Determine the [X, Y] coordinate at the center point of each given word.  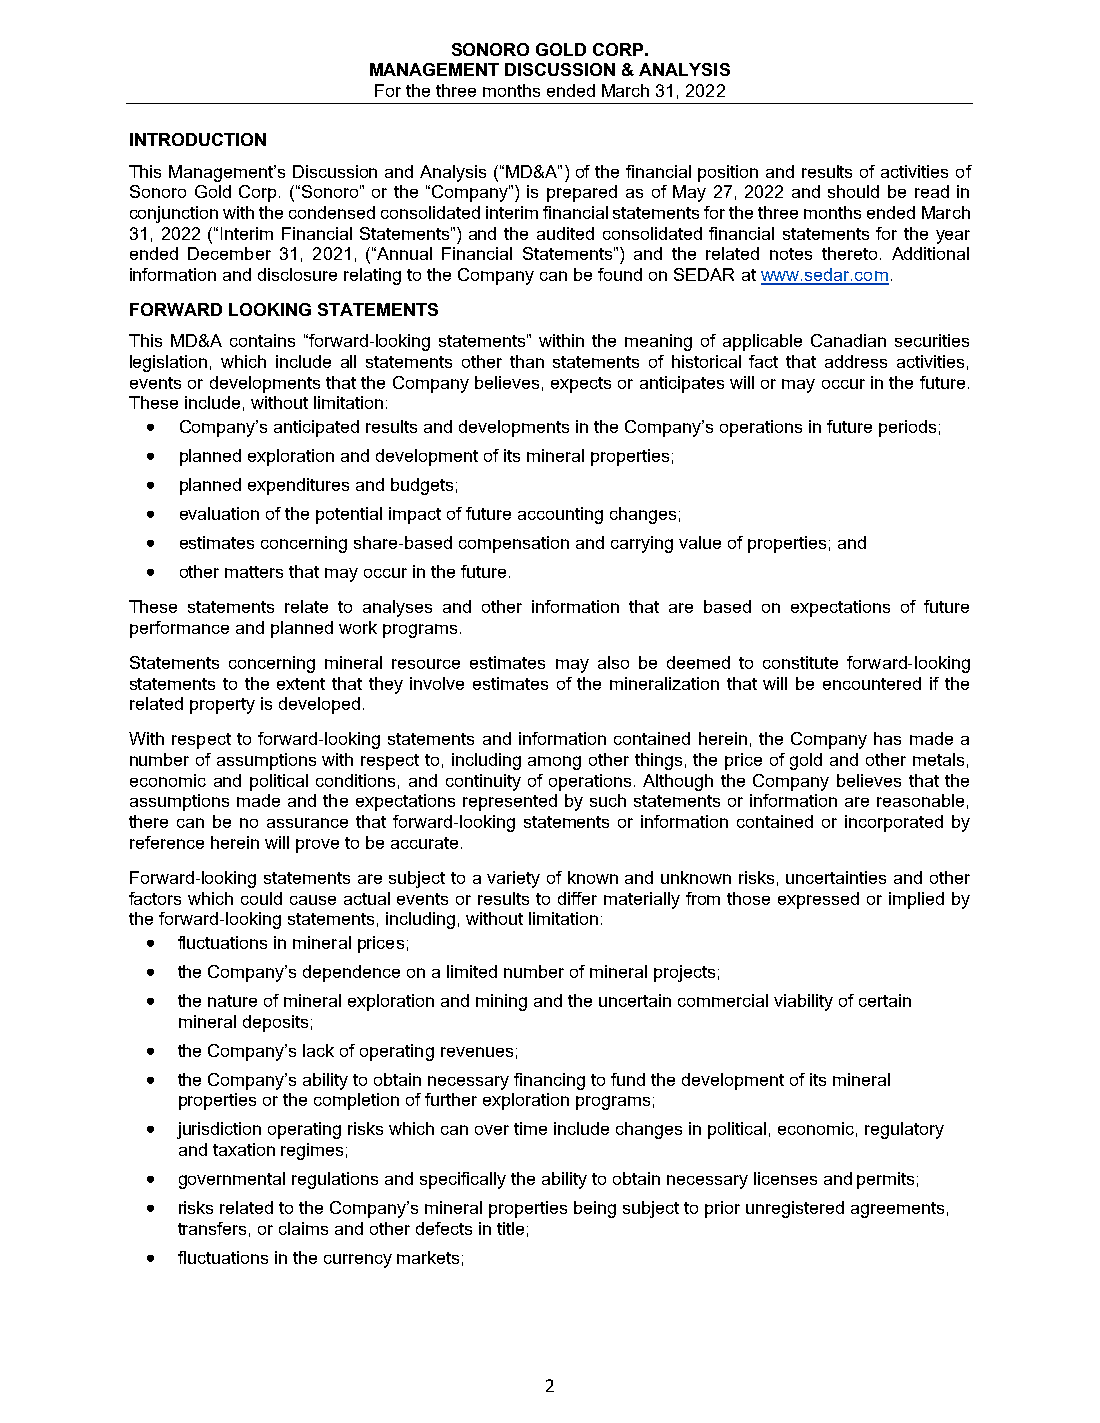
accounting [560, 515]
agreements [897, 1210]
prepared [582, 193]
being [595, 1209]
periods [907, 428]
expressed [818, 900]
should [853, 191]
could [261, 898]
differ [577, 898]
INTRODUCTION [198, 139]
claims [303, 1228]
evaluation [219, 513]
